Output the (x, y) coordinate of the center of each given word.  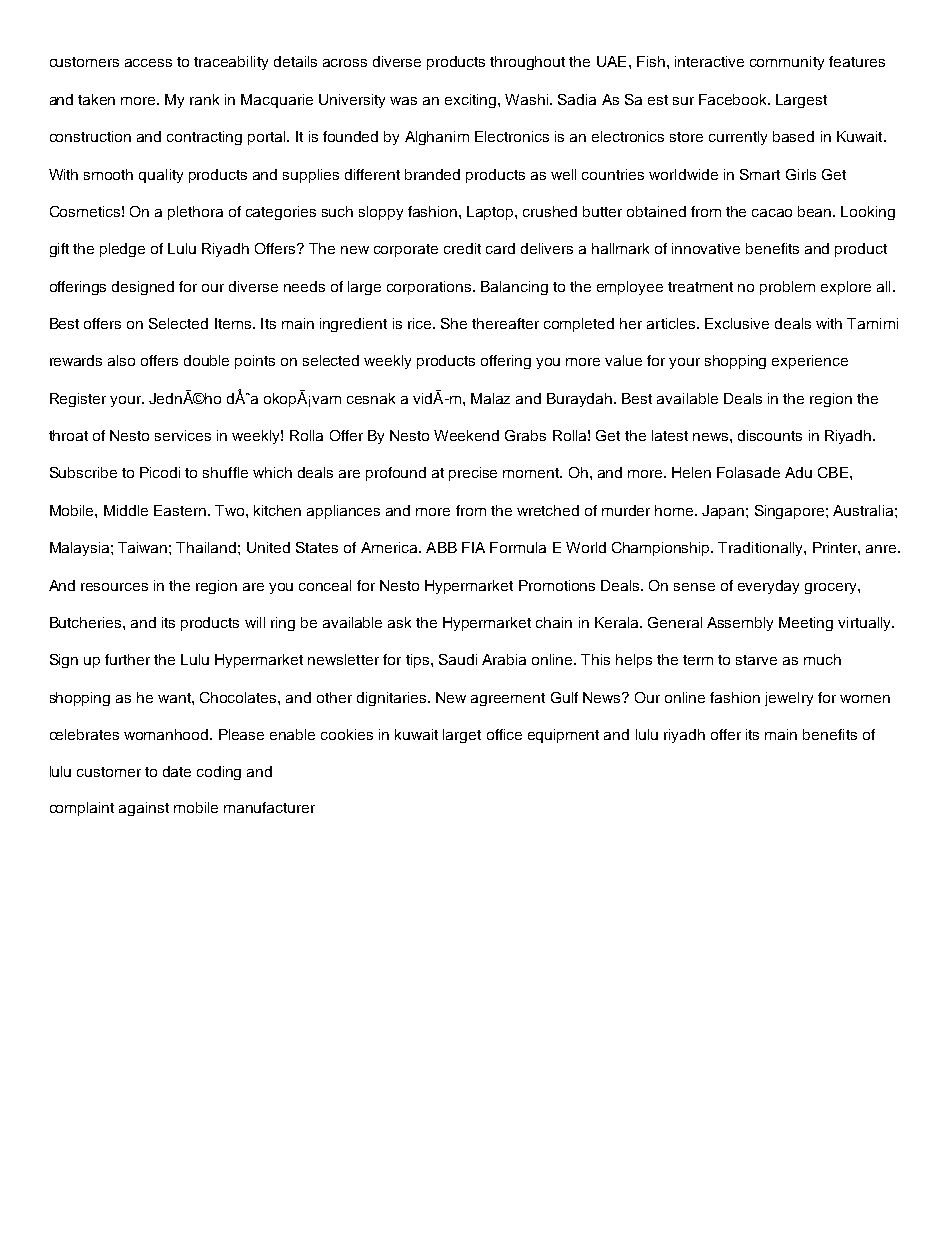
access (148, 63)
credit (462, 248)
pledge (122, 250)
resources (114, 587)
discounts (770, 435)
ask (399, 622)
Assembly (740, 624)
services (183, 435)
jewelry (789, 699)
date (177, 771)
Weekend (466, 435)
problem (787, 288)
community (787, 63)
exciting (472, 101)
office (504, 734)
